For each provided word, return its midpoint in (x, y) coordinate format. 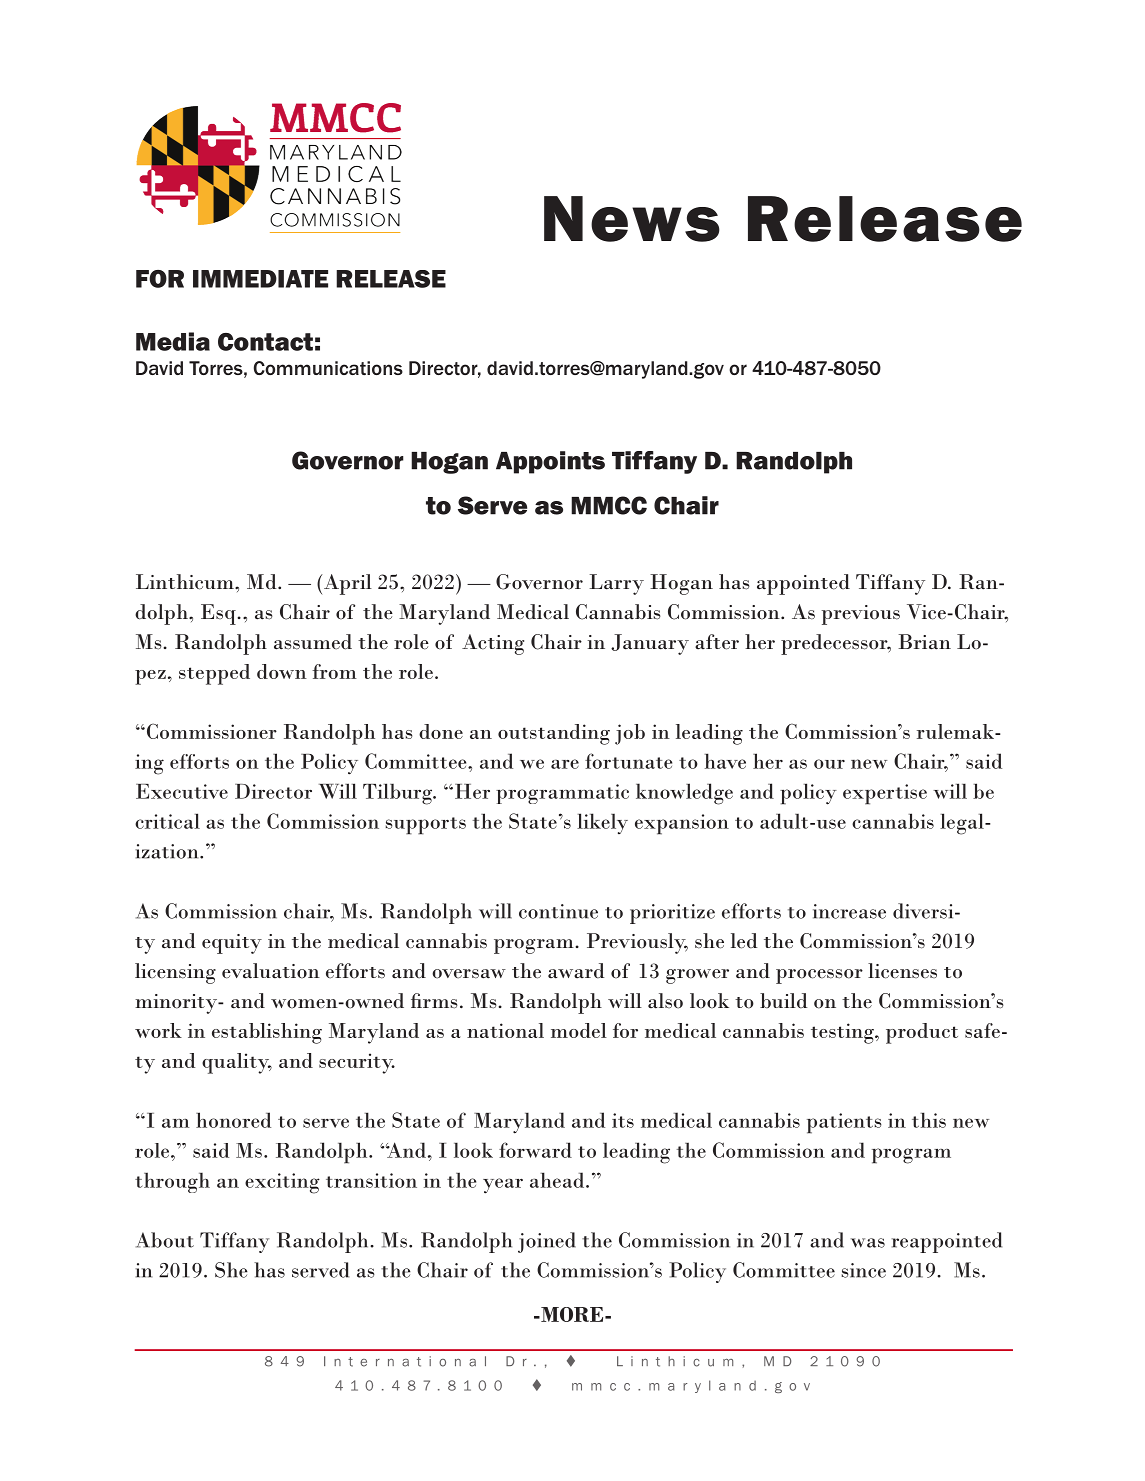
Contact (265, 342)
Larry (616, 584)
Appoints (550, 462)
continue (558, 911)
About (165, 1240)
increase (849, 911)
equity (232, 944)
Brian (924, 642)
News (632, 219)
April (347, 584)
